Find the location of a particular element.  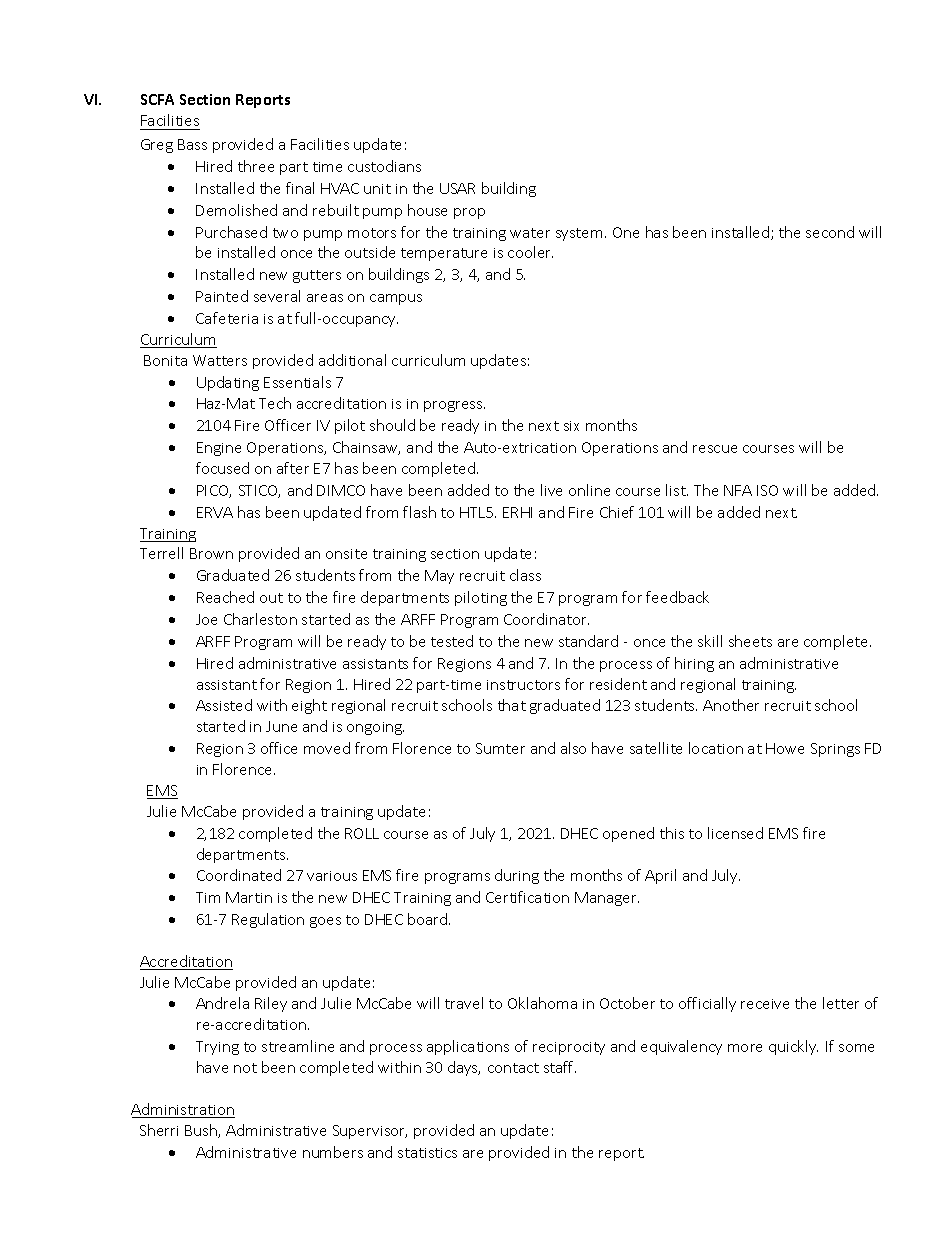

three is located at coordinates (256, 166).
